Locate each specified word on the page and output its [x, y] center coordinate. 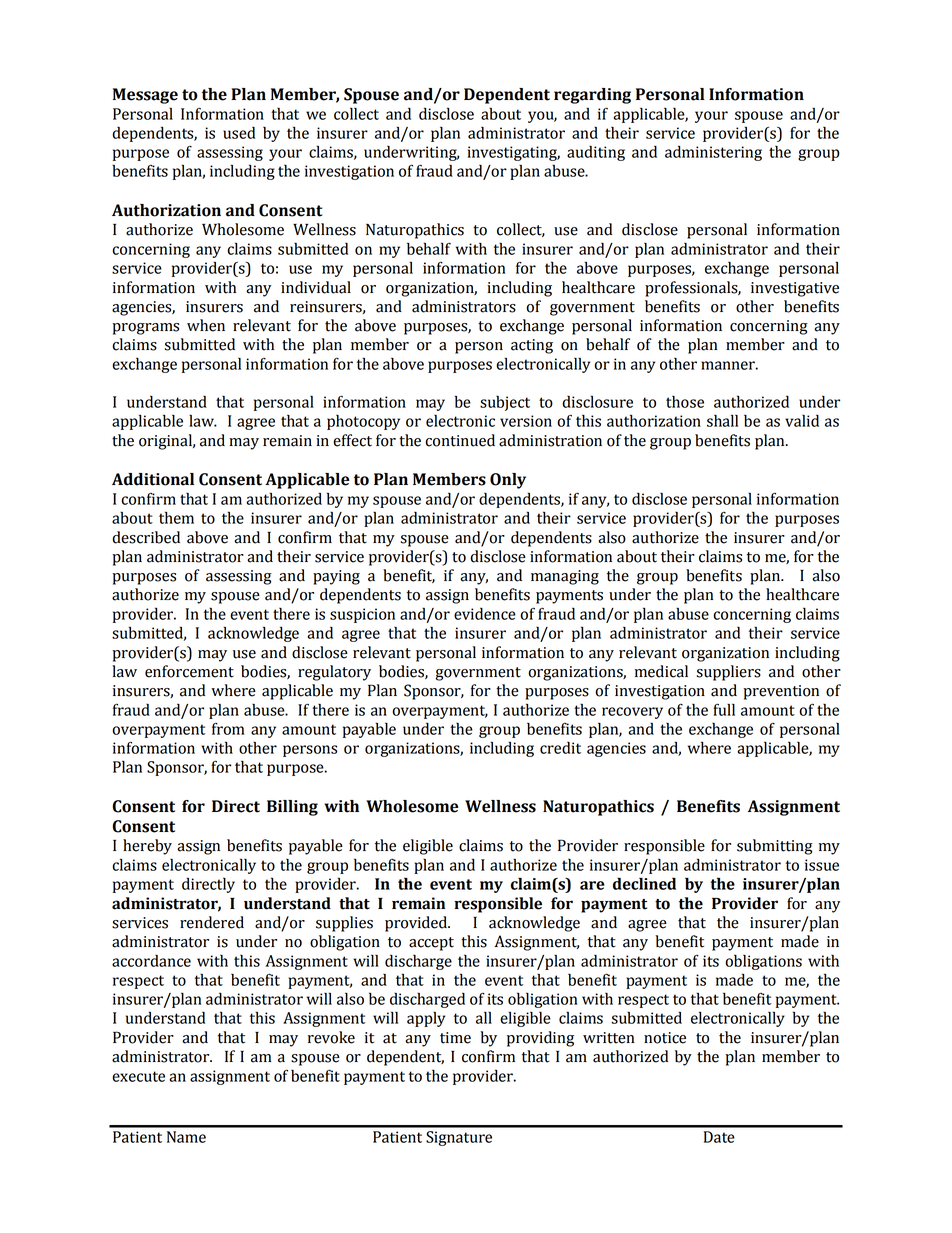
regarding [592, 96]
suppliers [729, 673]
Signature [459, 1138]
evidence [485, 613]
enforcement [189, 671]
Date [719, 1137]
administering [713, 153]
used [239, 133]
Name [186, 1137]
